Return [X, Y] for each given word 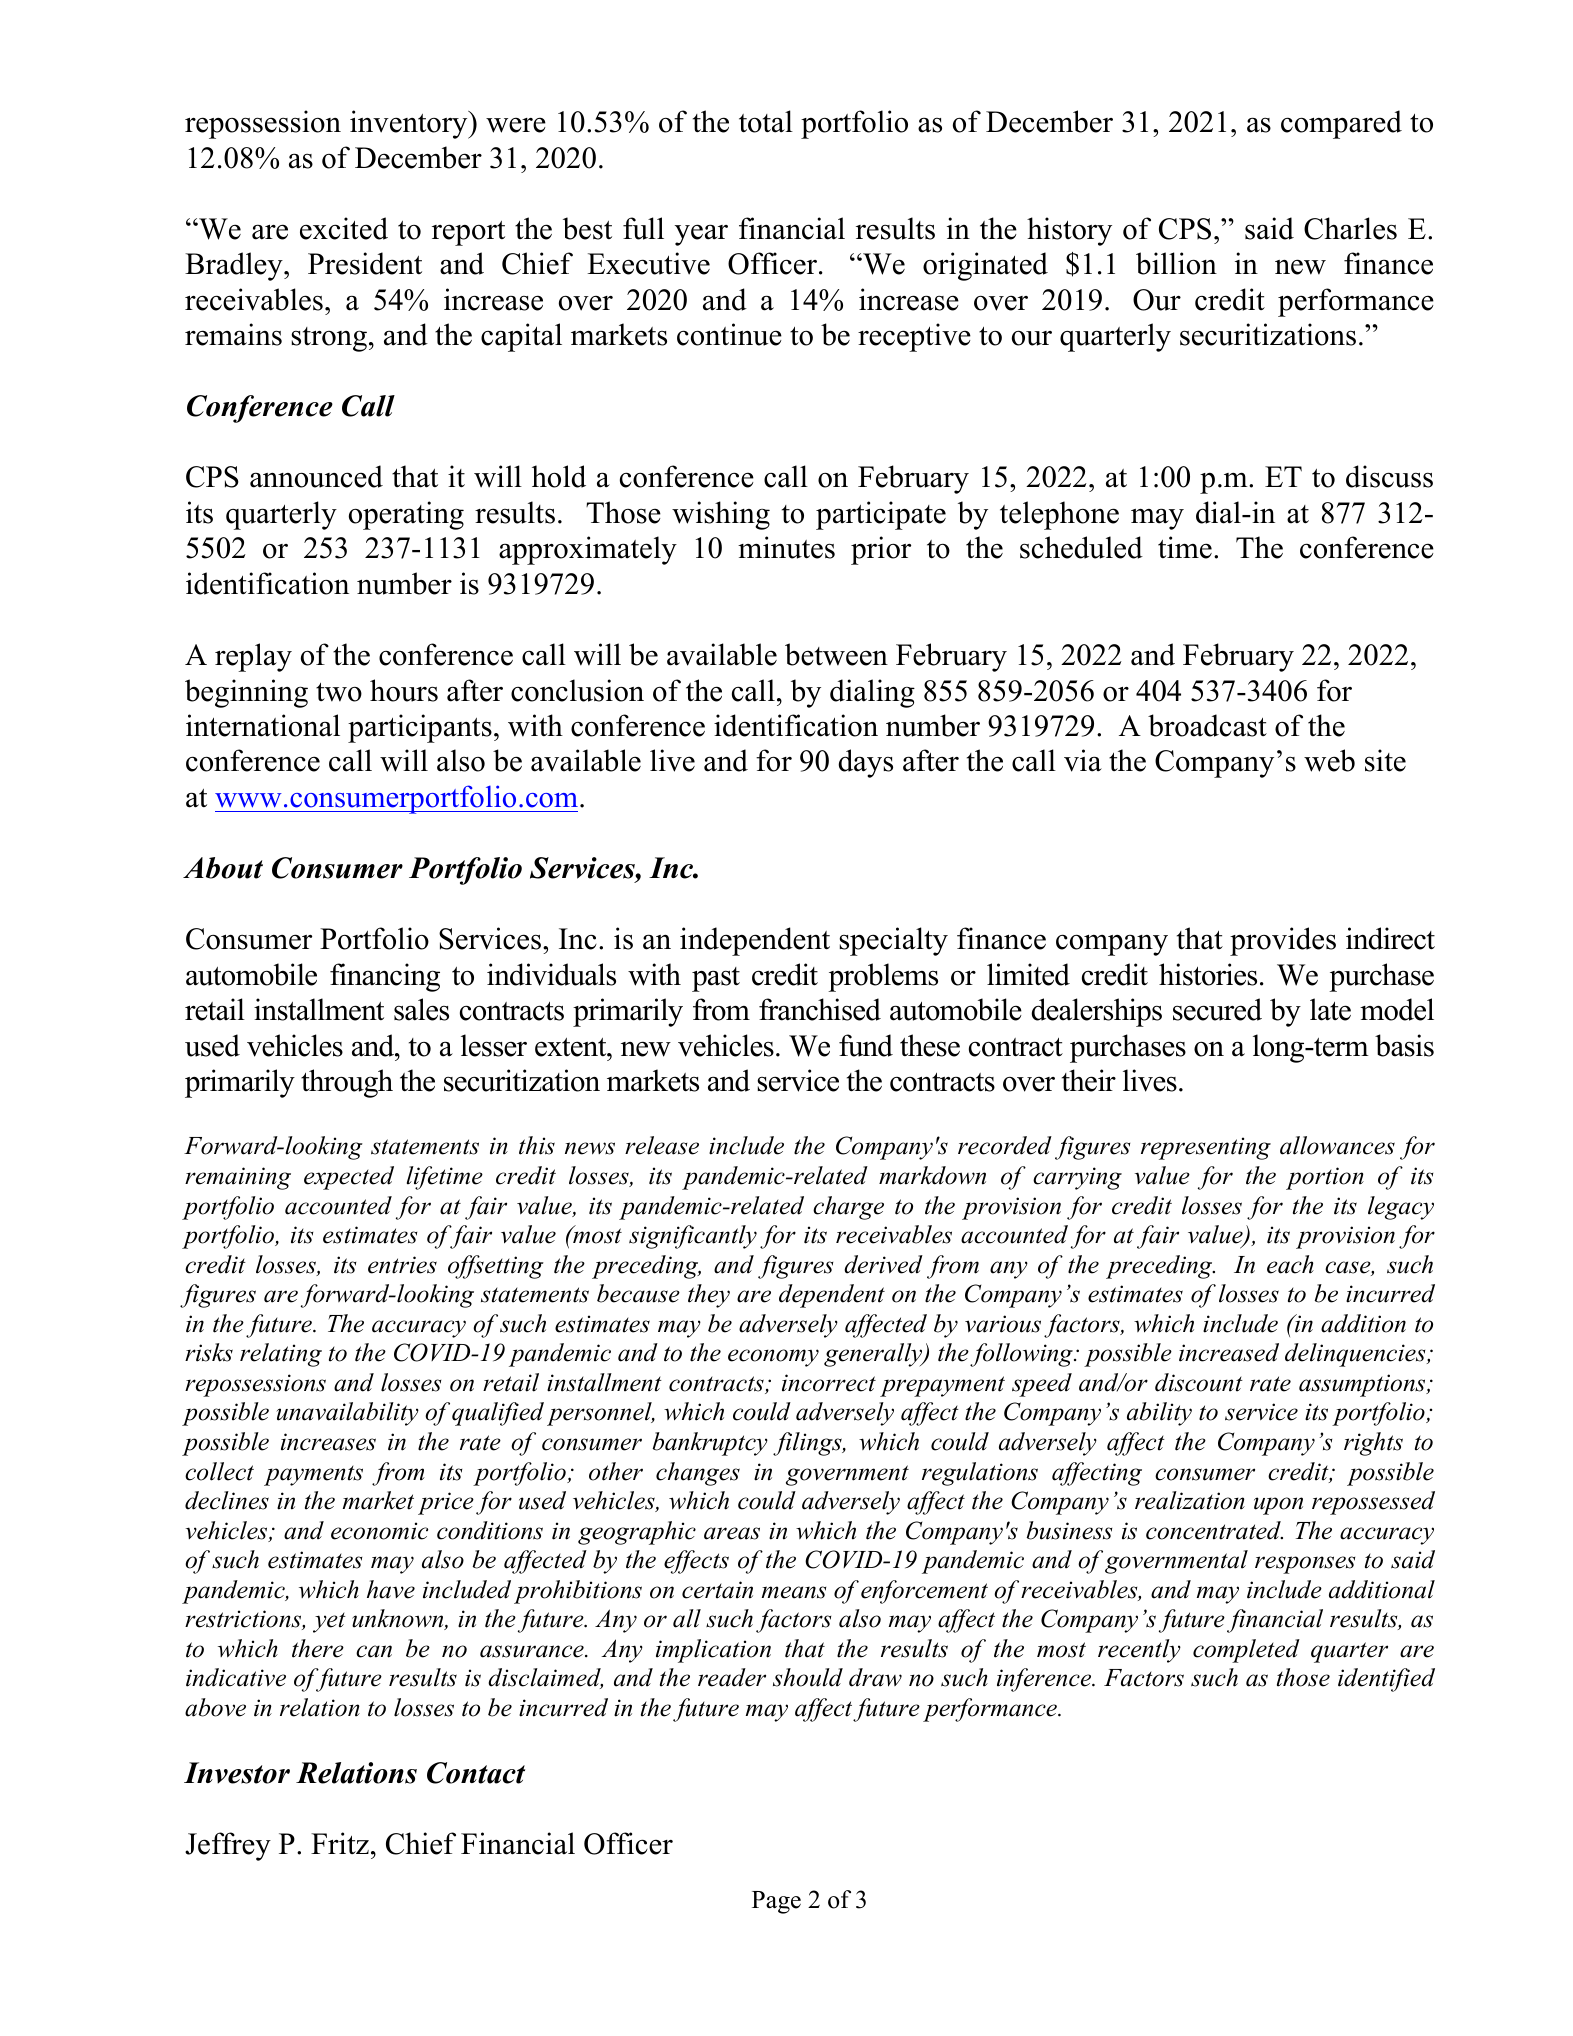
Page [776, 1902]
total [766, 121]
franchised [820, 1009]
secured [1217, 1009]
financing [385, 977]
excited [344, 228]
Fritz [340, 1843]
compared [1341, 124]
